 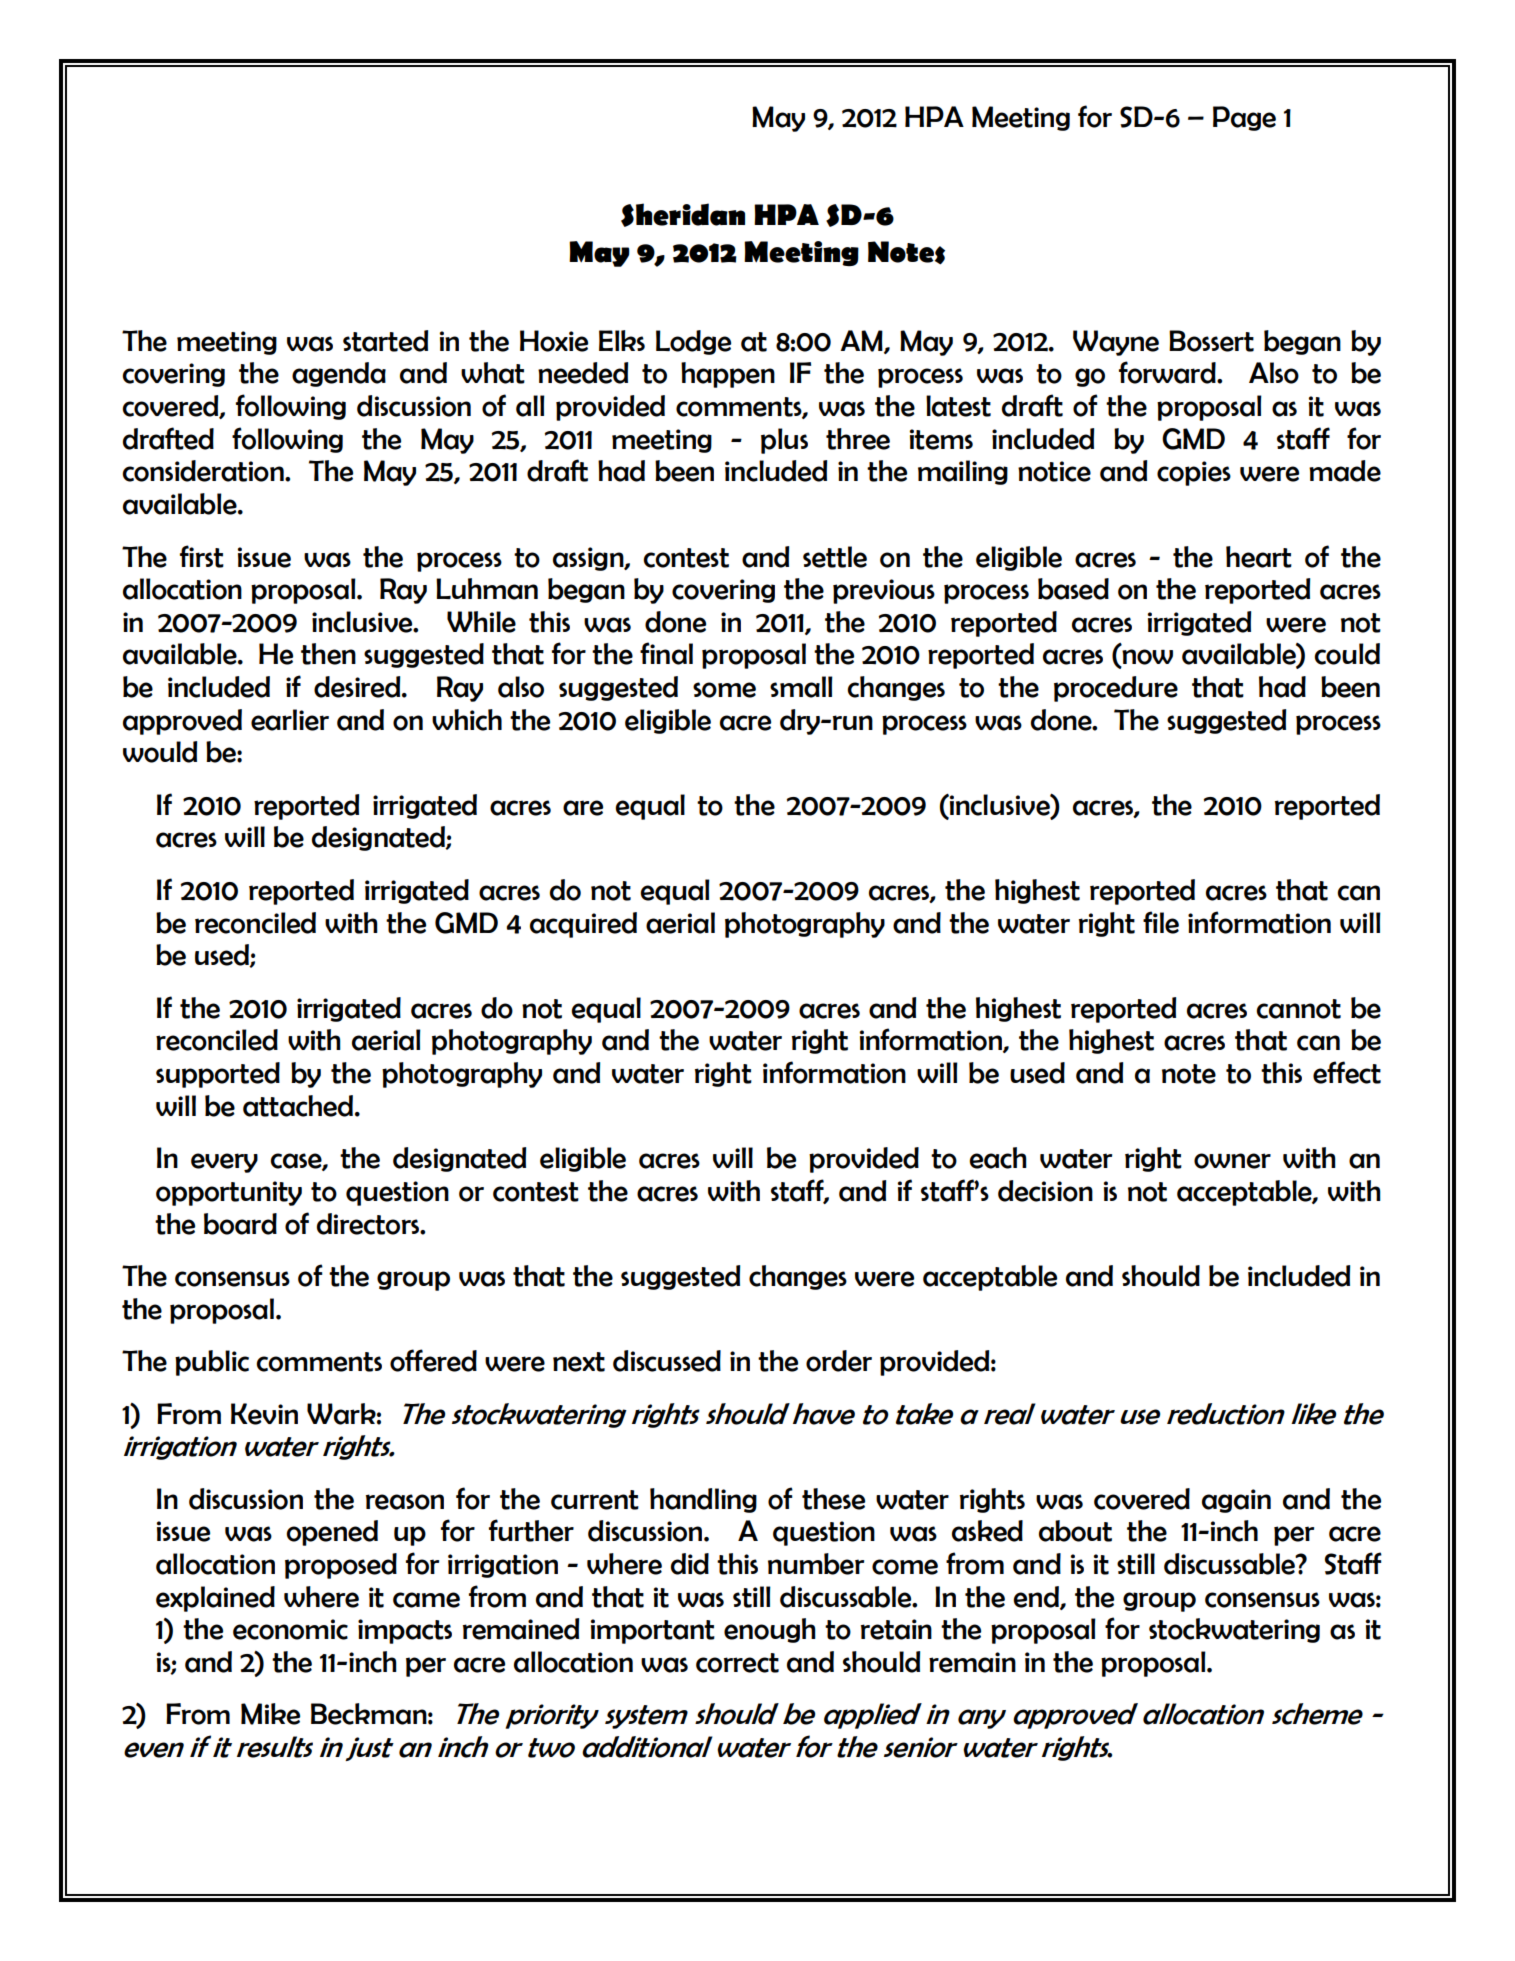 What do you see at coordinates (1244, 118) in the screenshot?
I see `Page` at bounding box center [1244, 118].
